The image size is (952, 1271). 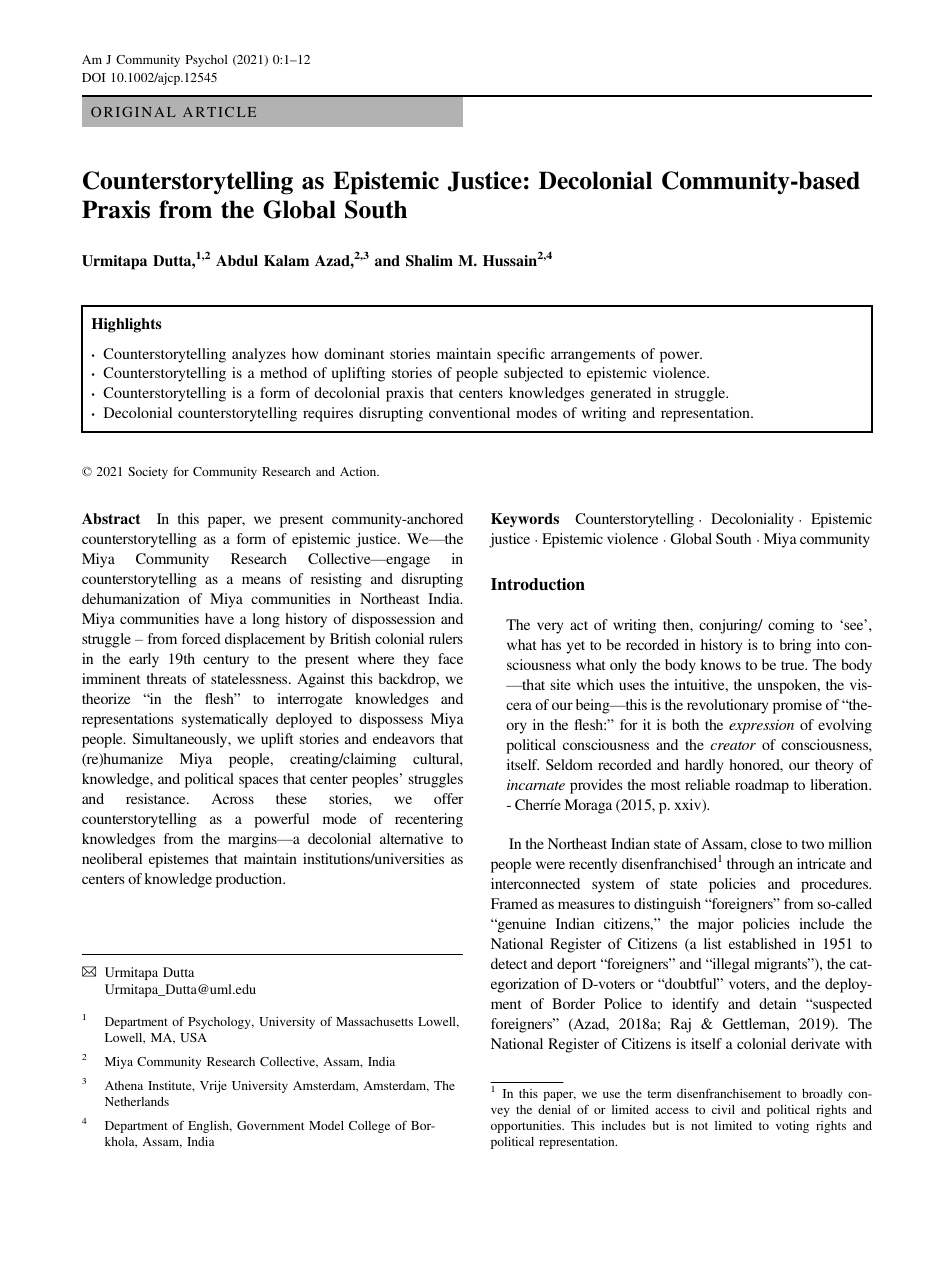 What do you see at coordinates (533, 374) in the screenshot?
I see `subjected` at bounding box center [533, 374].
